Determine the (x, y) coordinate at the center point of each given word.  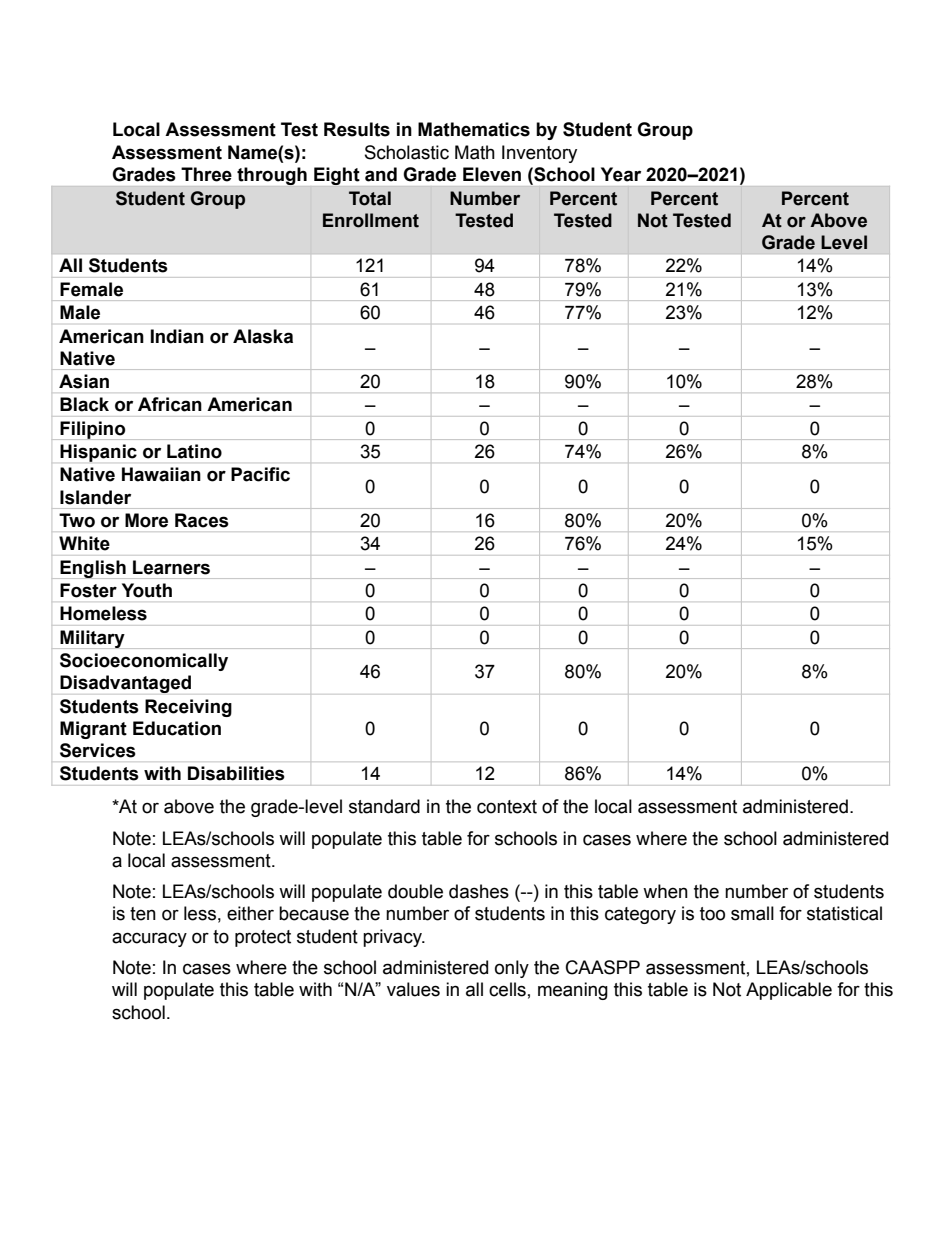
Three (206, 174)
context (507, 807)
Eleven (492, 174)
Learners (171, 567)
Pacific (260, 474)
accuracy (149, 939)
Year (621, 174)
